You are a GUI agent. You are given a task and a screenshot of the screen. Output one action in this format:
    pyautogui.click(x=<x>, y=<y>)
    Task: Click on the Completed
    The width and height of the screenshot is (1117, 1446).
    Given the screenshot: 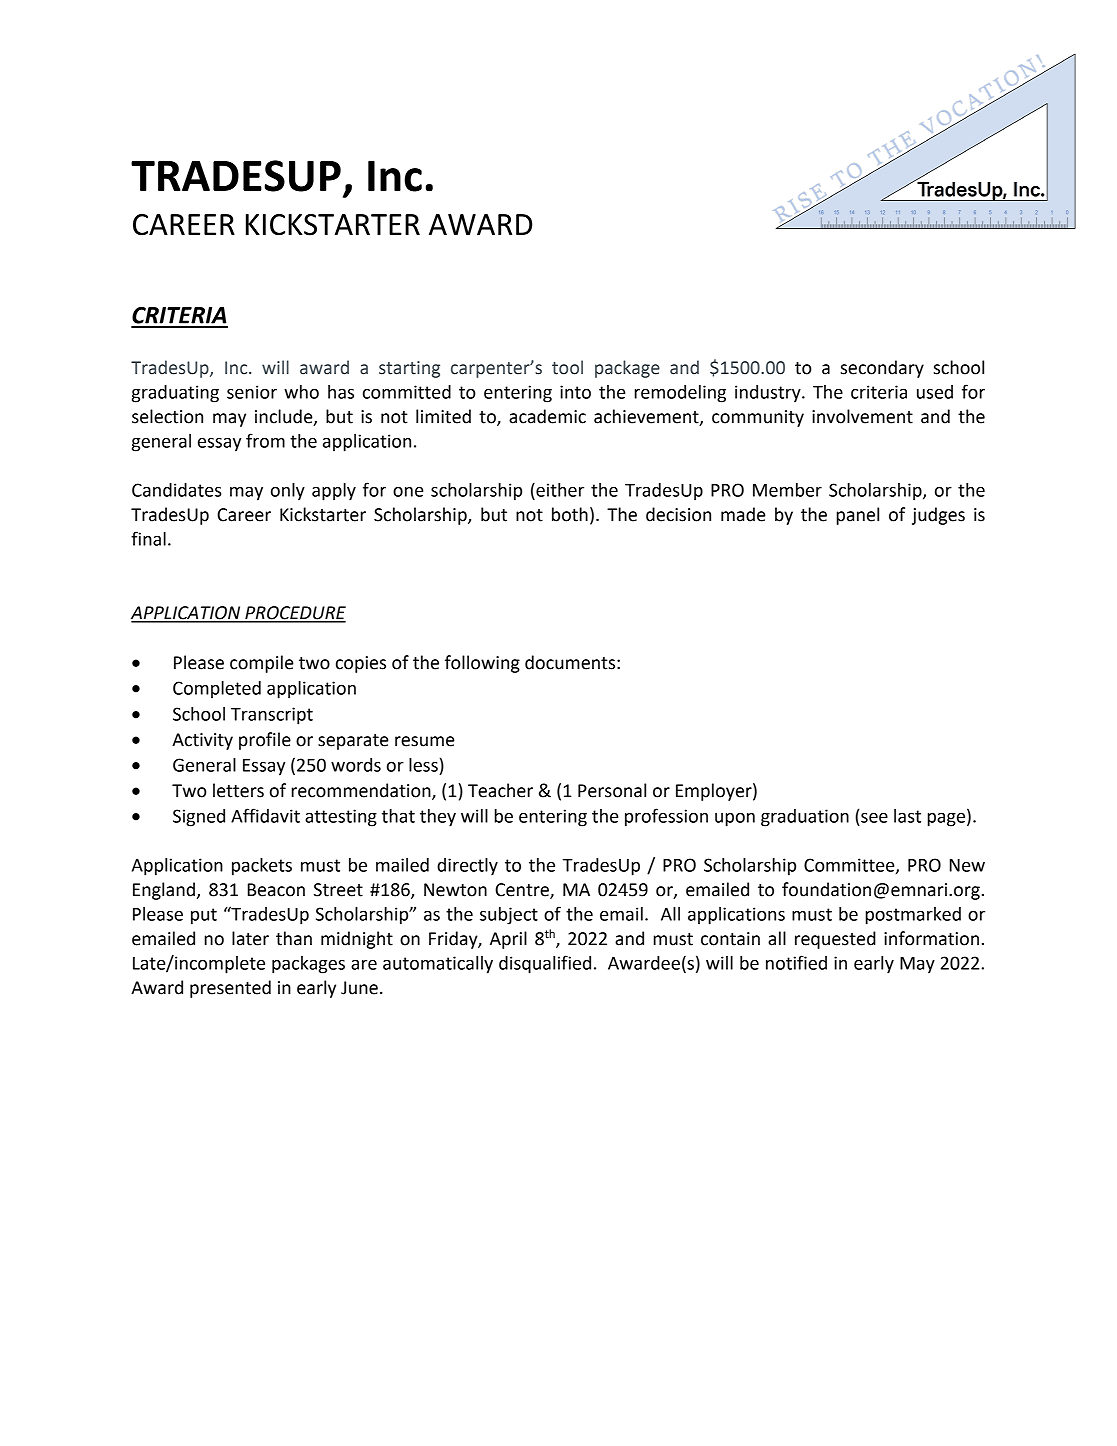 What is the action you would take?
    pyautogui.click(x=217, y=690)
